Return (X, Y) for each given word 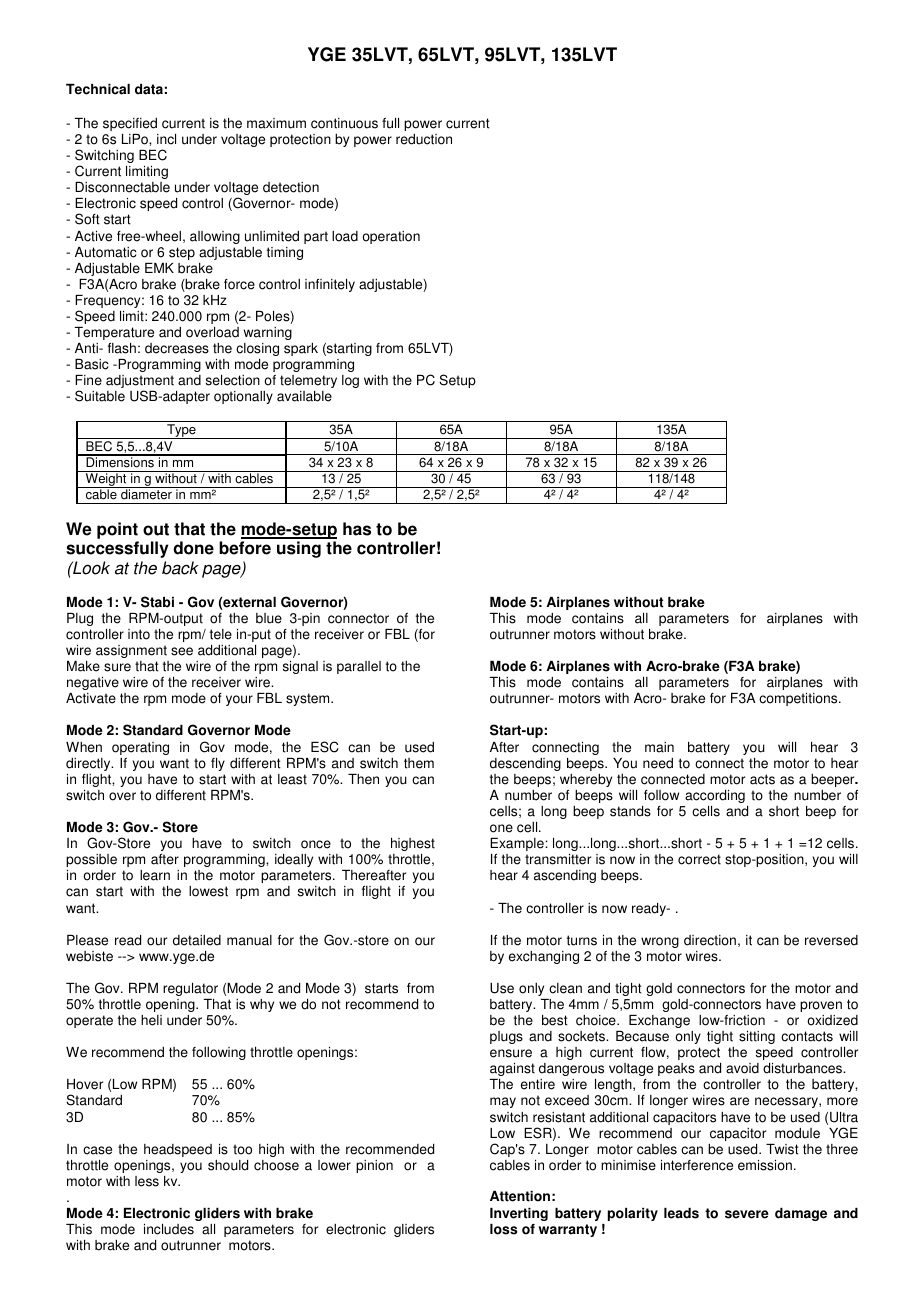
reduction (424, 139)
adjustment (140, 383)
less (147, 1181)
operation (391, 237)
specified (130, 124)
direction (710, 940)
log (350, 381)
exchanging (544, 957)
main (659, 747)
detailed (197, 940)
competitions (799, 699)
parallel (359, 667)
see (182, 651)
